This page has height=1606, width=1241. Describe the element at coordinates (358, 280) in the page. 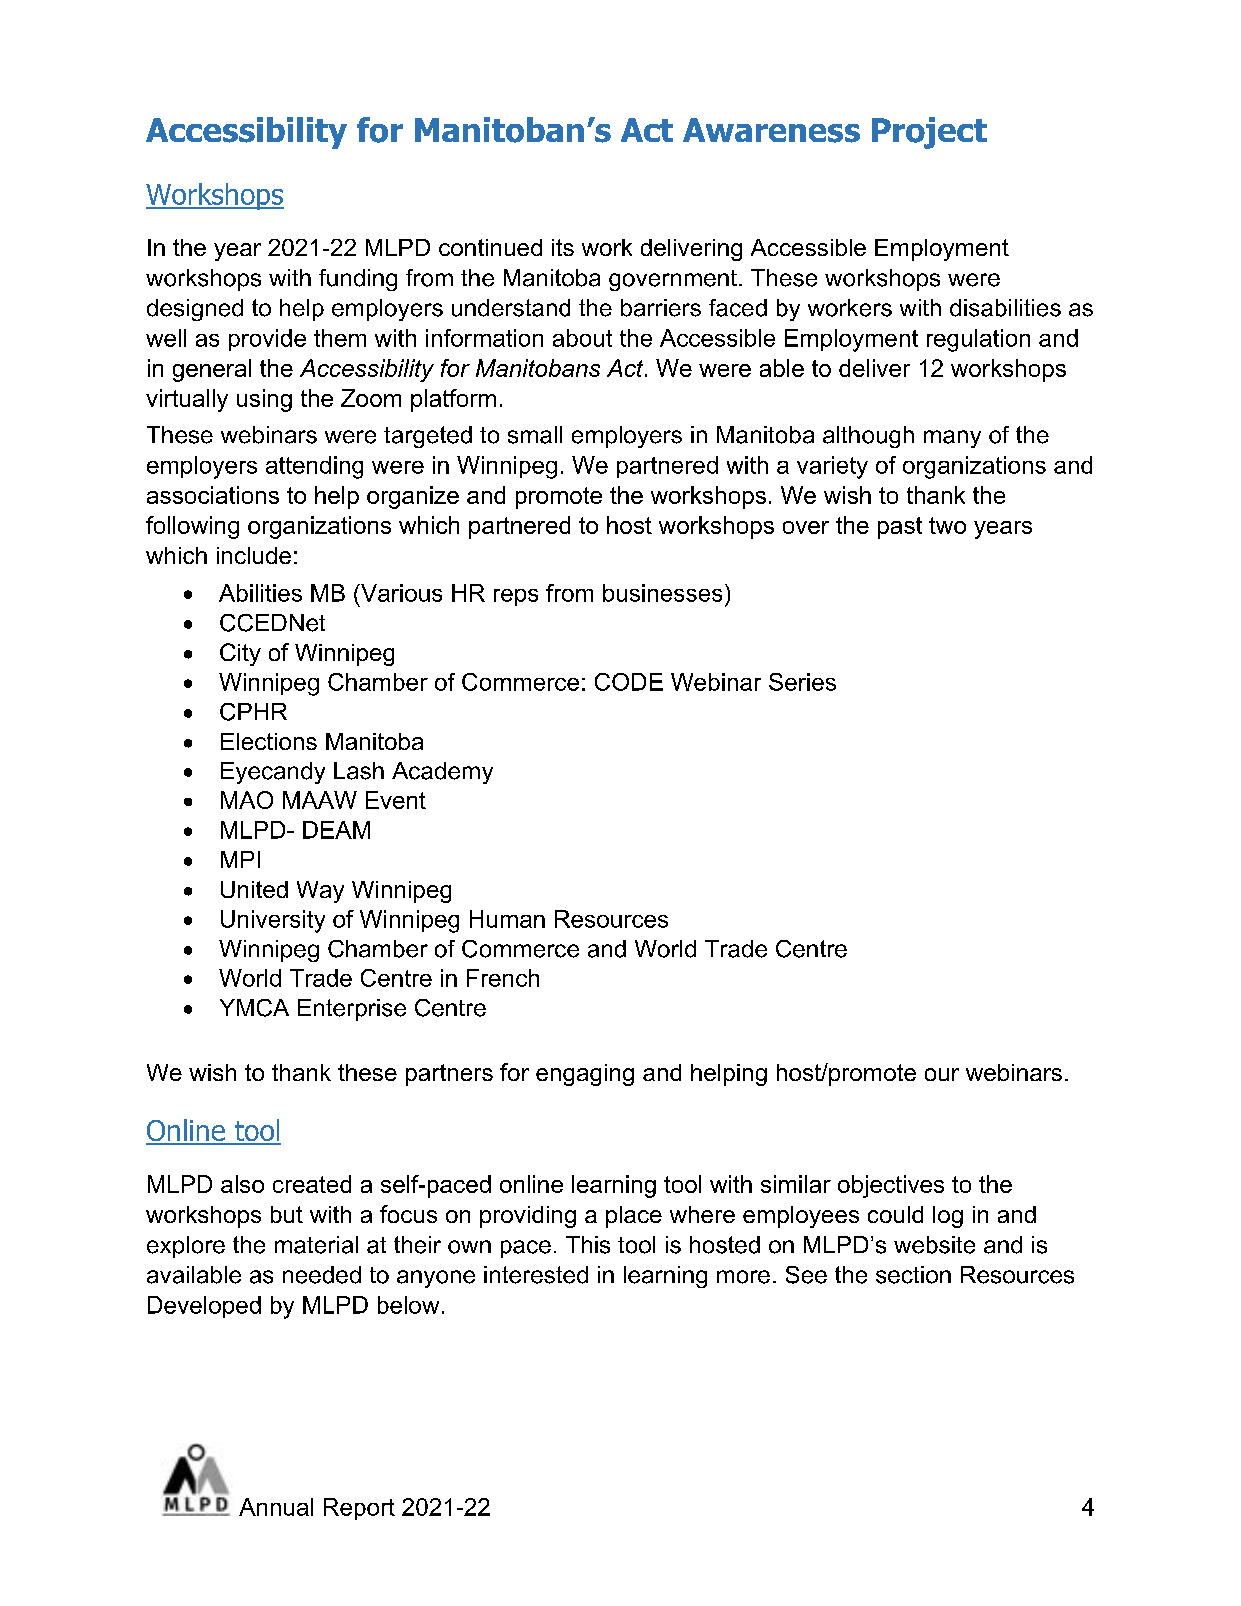

I see `funding` at that location.
